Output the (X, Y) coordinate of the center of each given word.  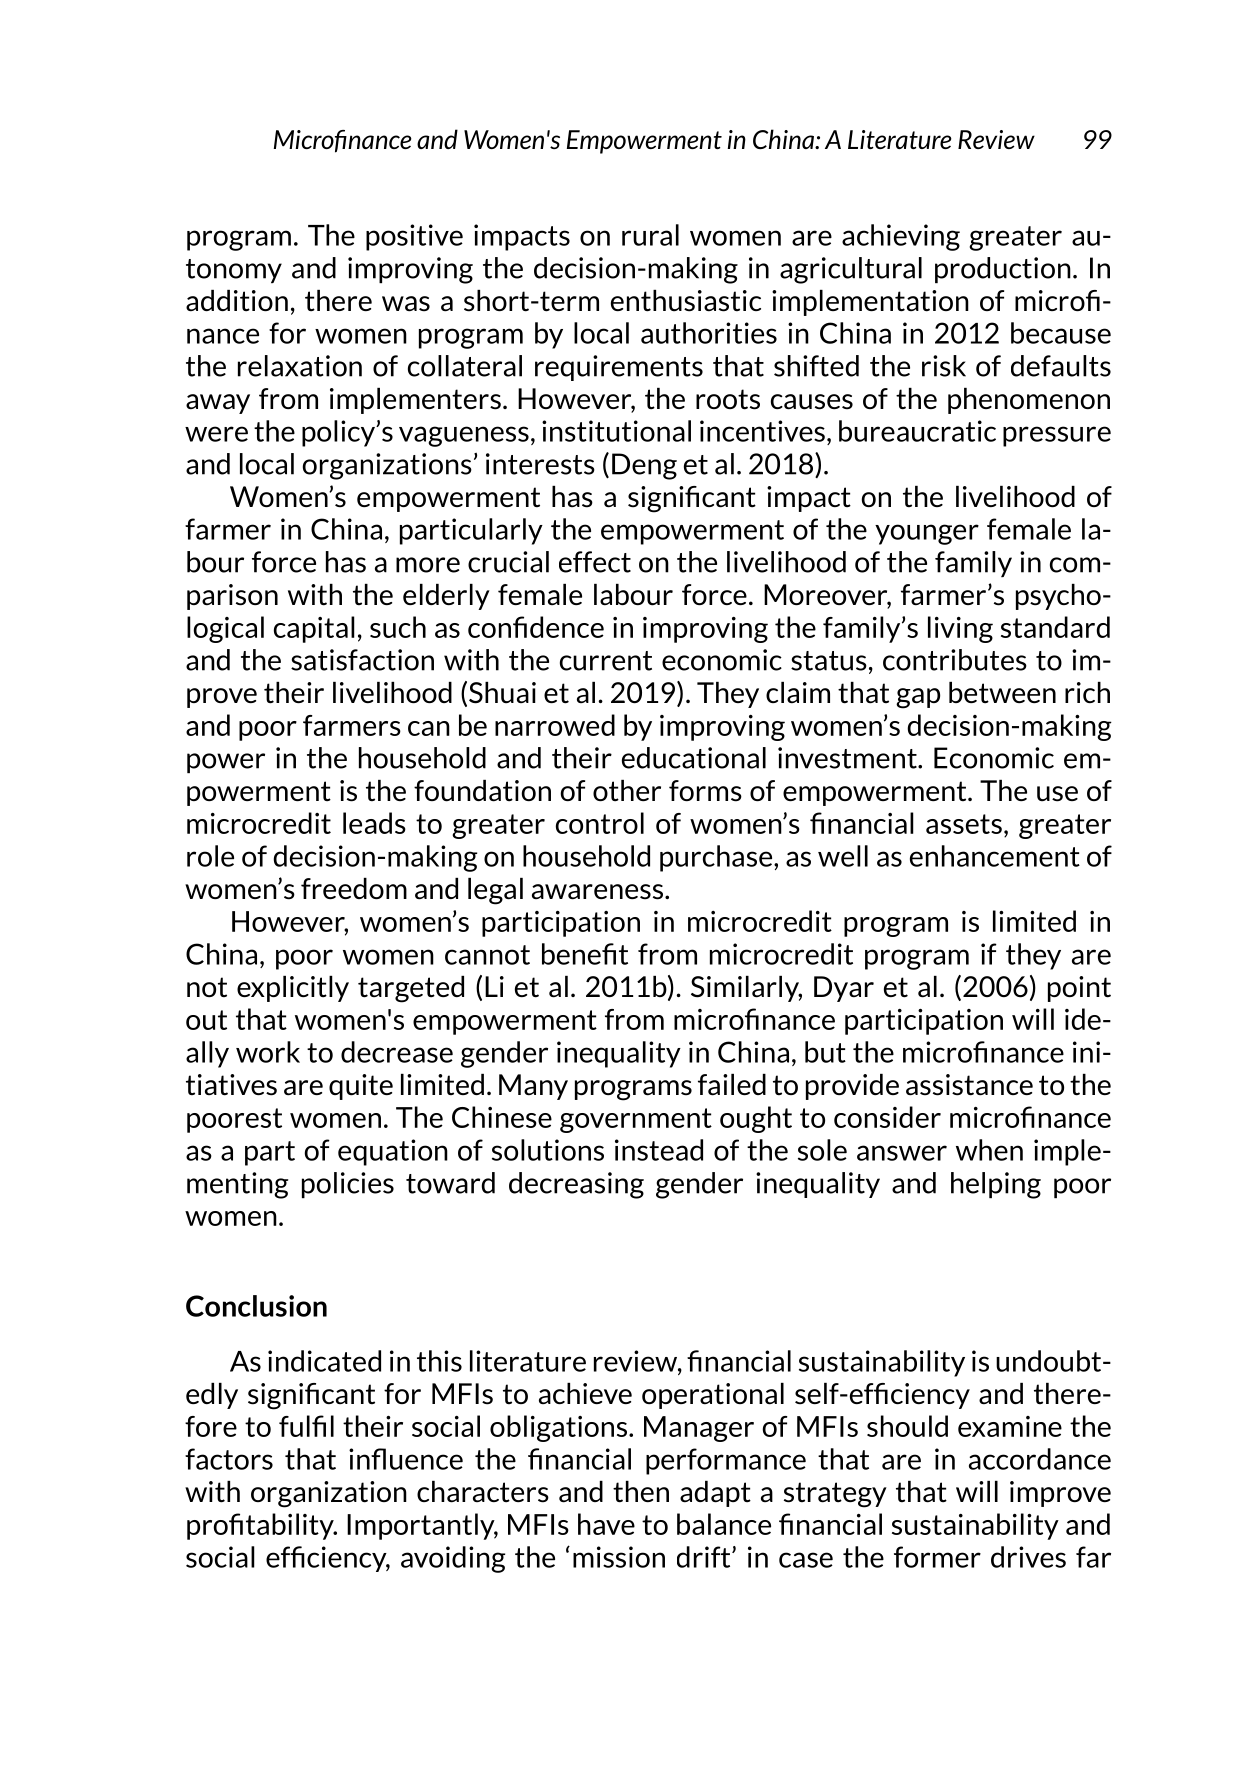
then (641, 1492)
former (937, 1557)
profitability (261, 1526)
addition (237, 301)
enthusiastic (686, 301)
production (1003, 270)
